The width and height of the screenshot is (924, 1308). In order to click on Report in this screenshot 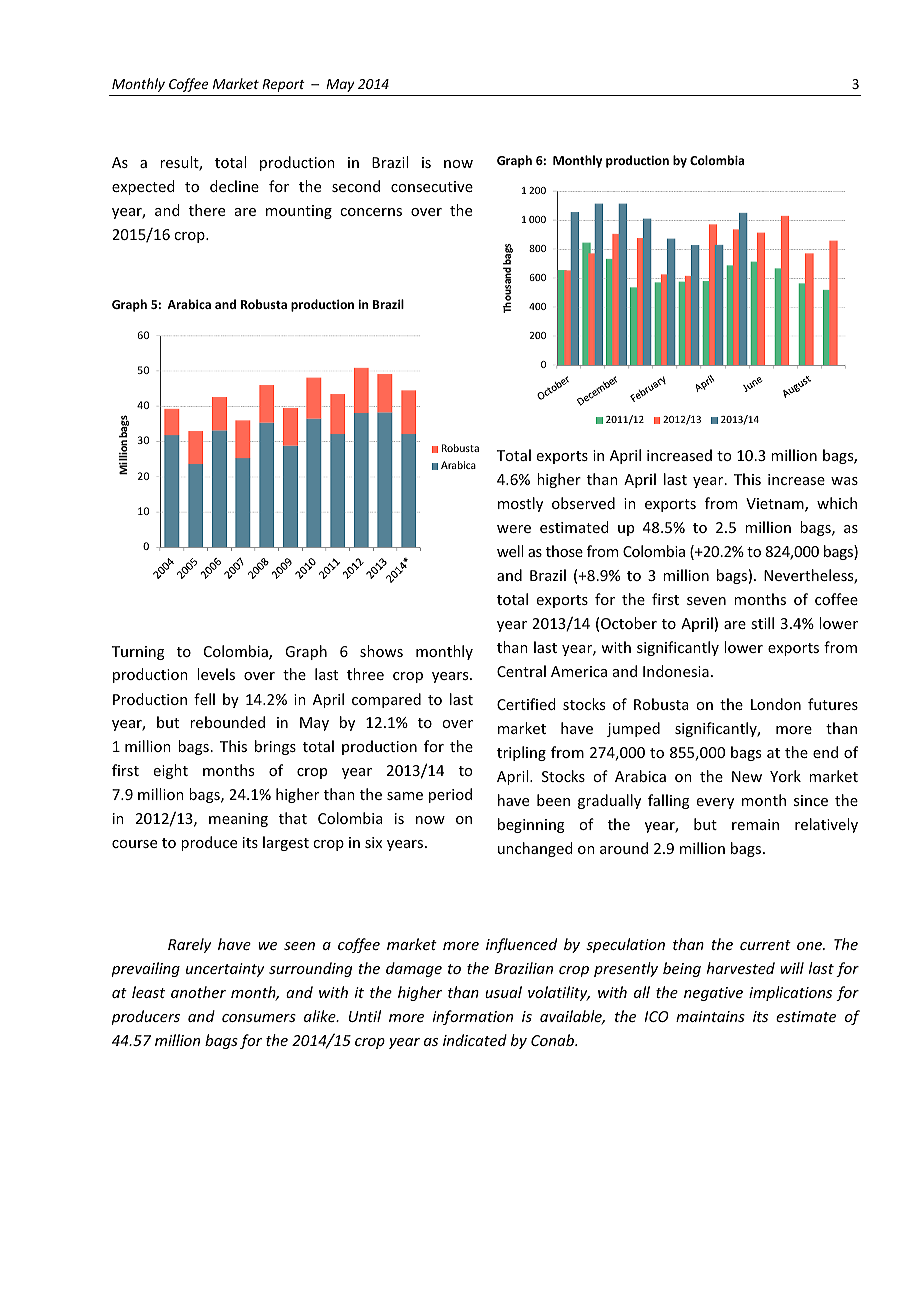, I will do `click(283, 85)`.
